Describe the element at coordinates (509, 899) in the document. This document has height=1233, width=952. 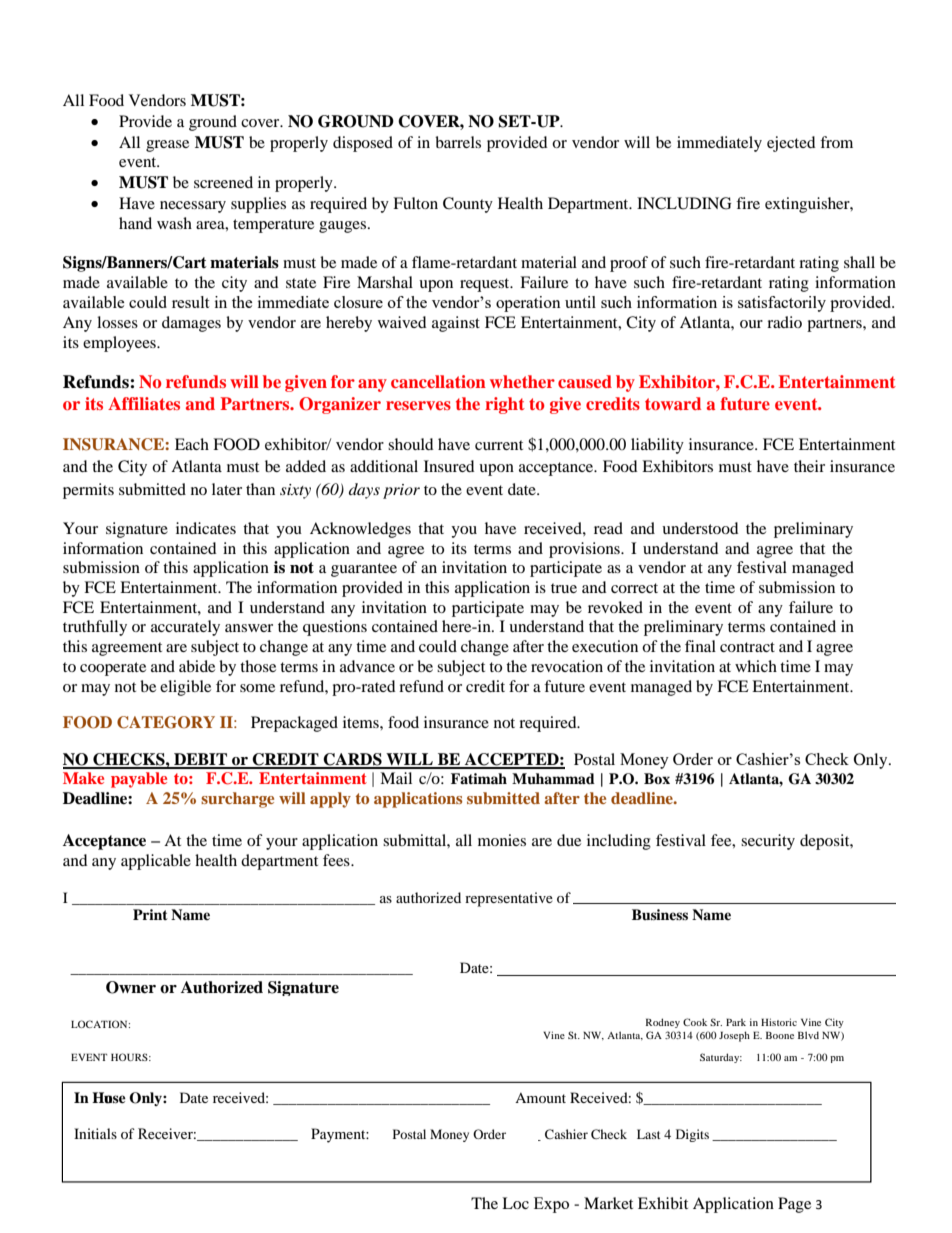
I see `representative` at that location.
